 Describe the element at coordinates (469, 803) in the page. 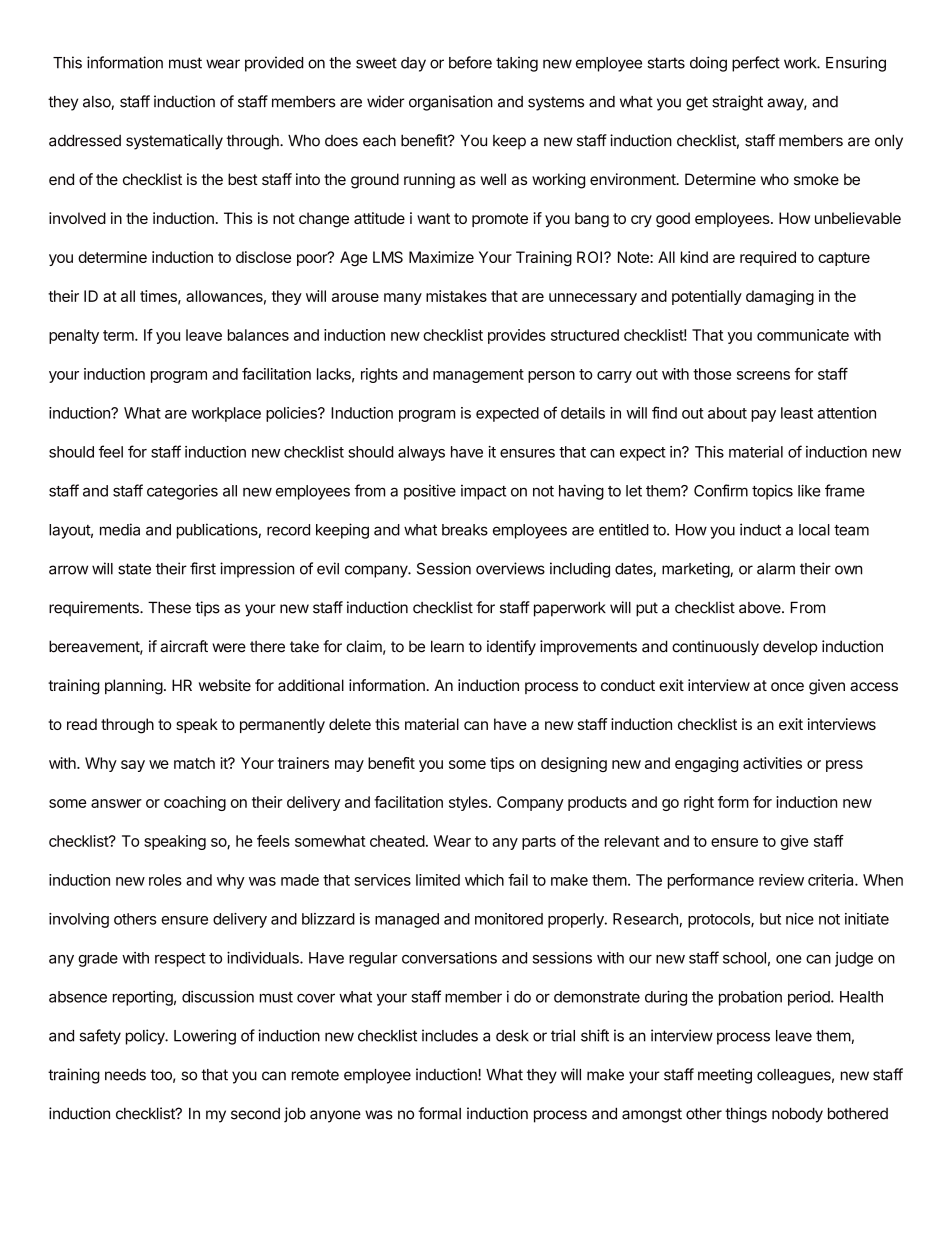

I see `styles` at that location.
